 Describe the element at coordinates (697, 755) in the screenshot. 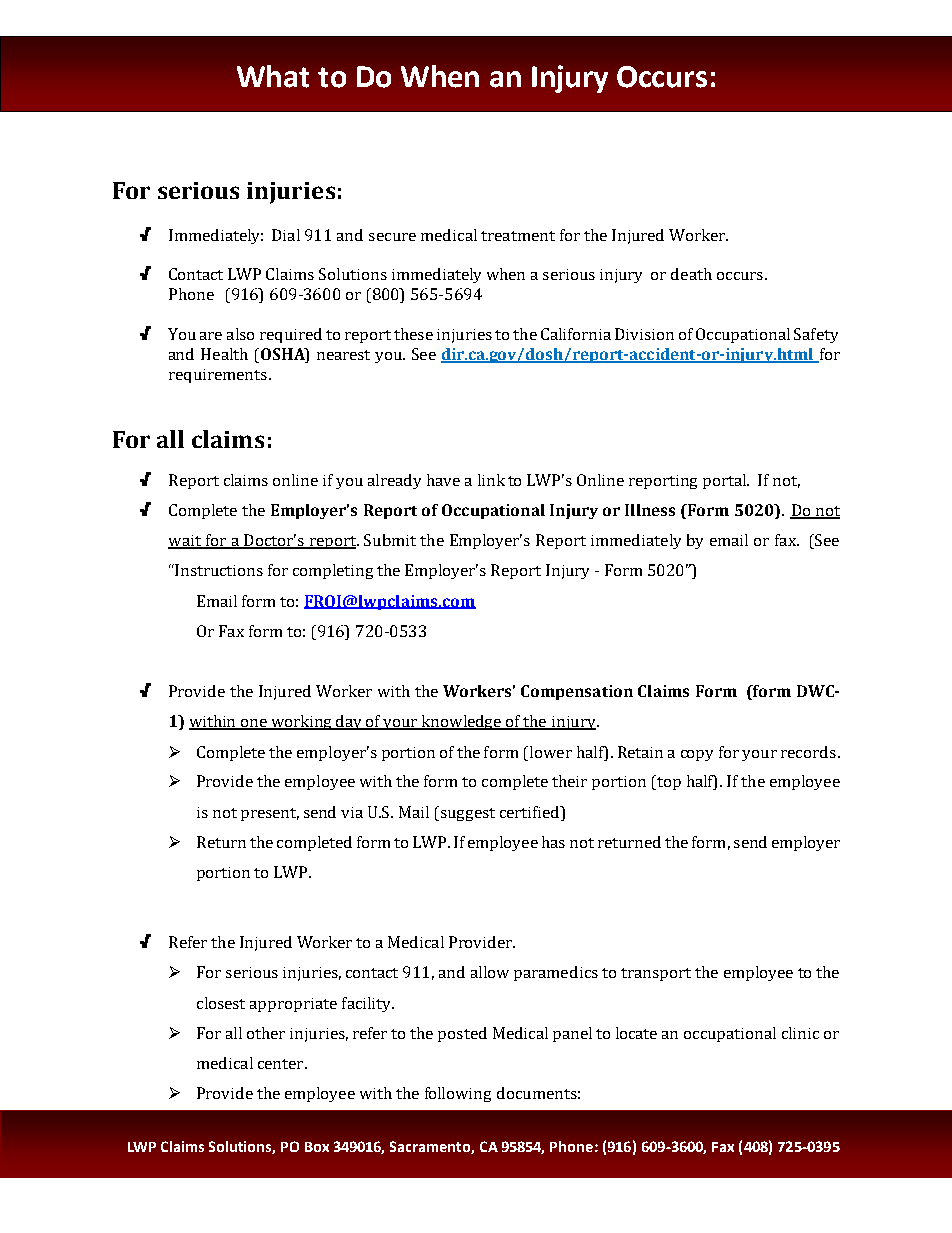

I see `copy` at that location.
